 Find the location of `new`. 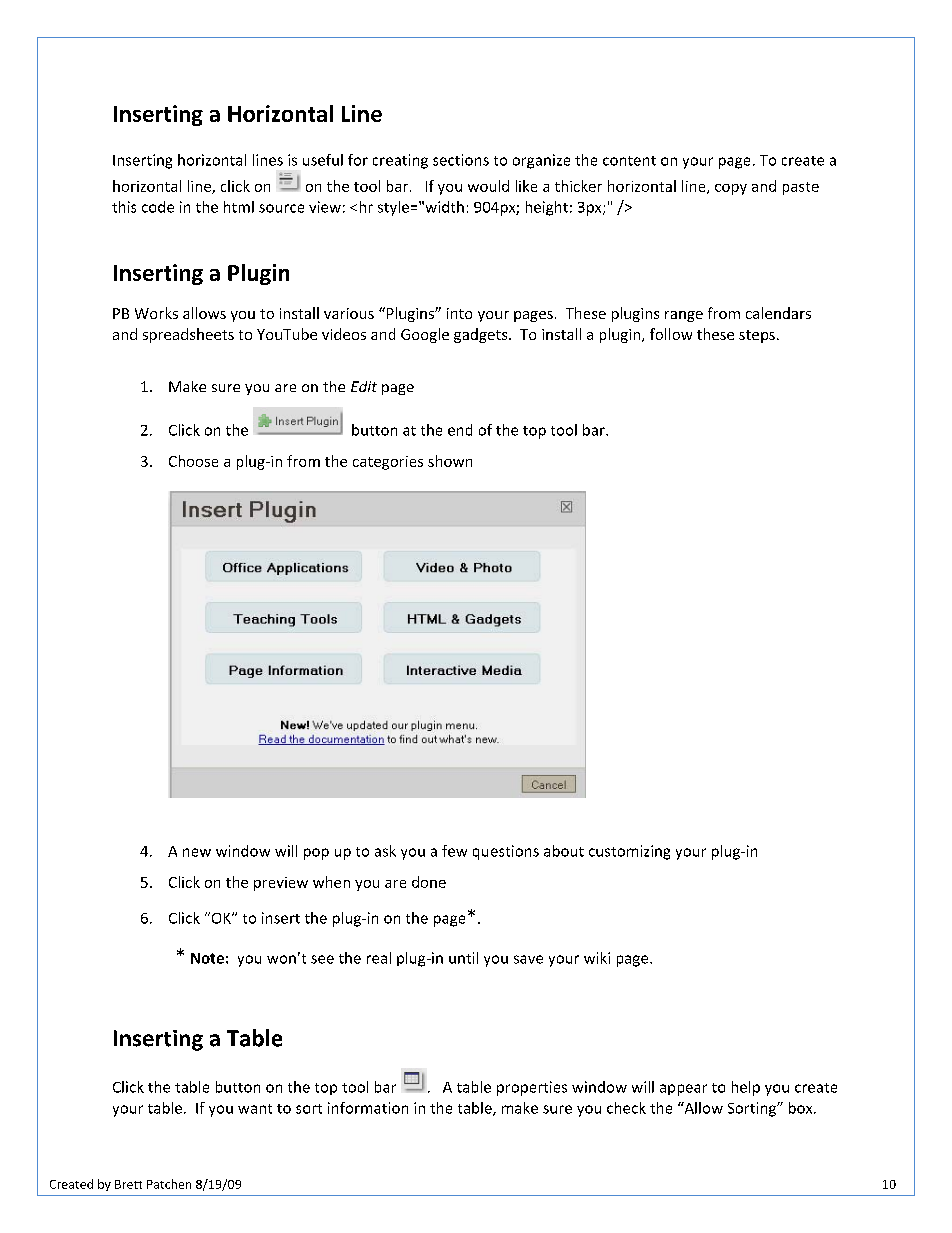

new is located at coordinates (197, 852).
